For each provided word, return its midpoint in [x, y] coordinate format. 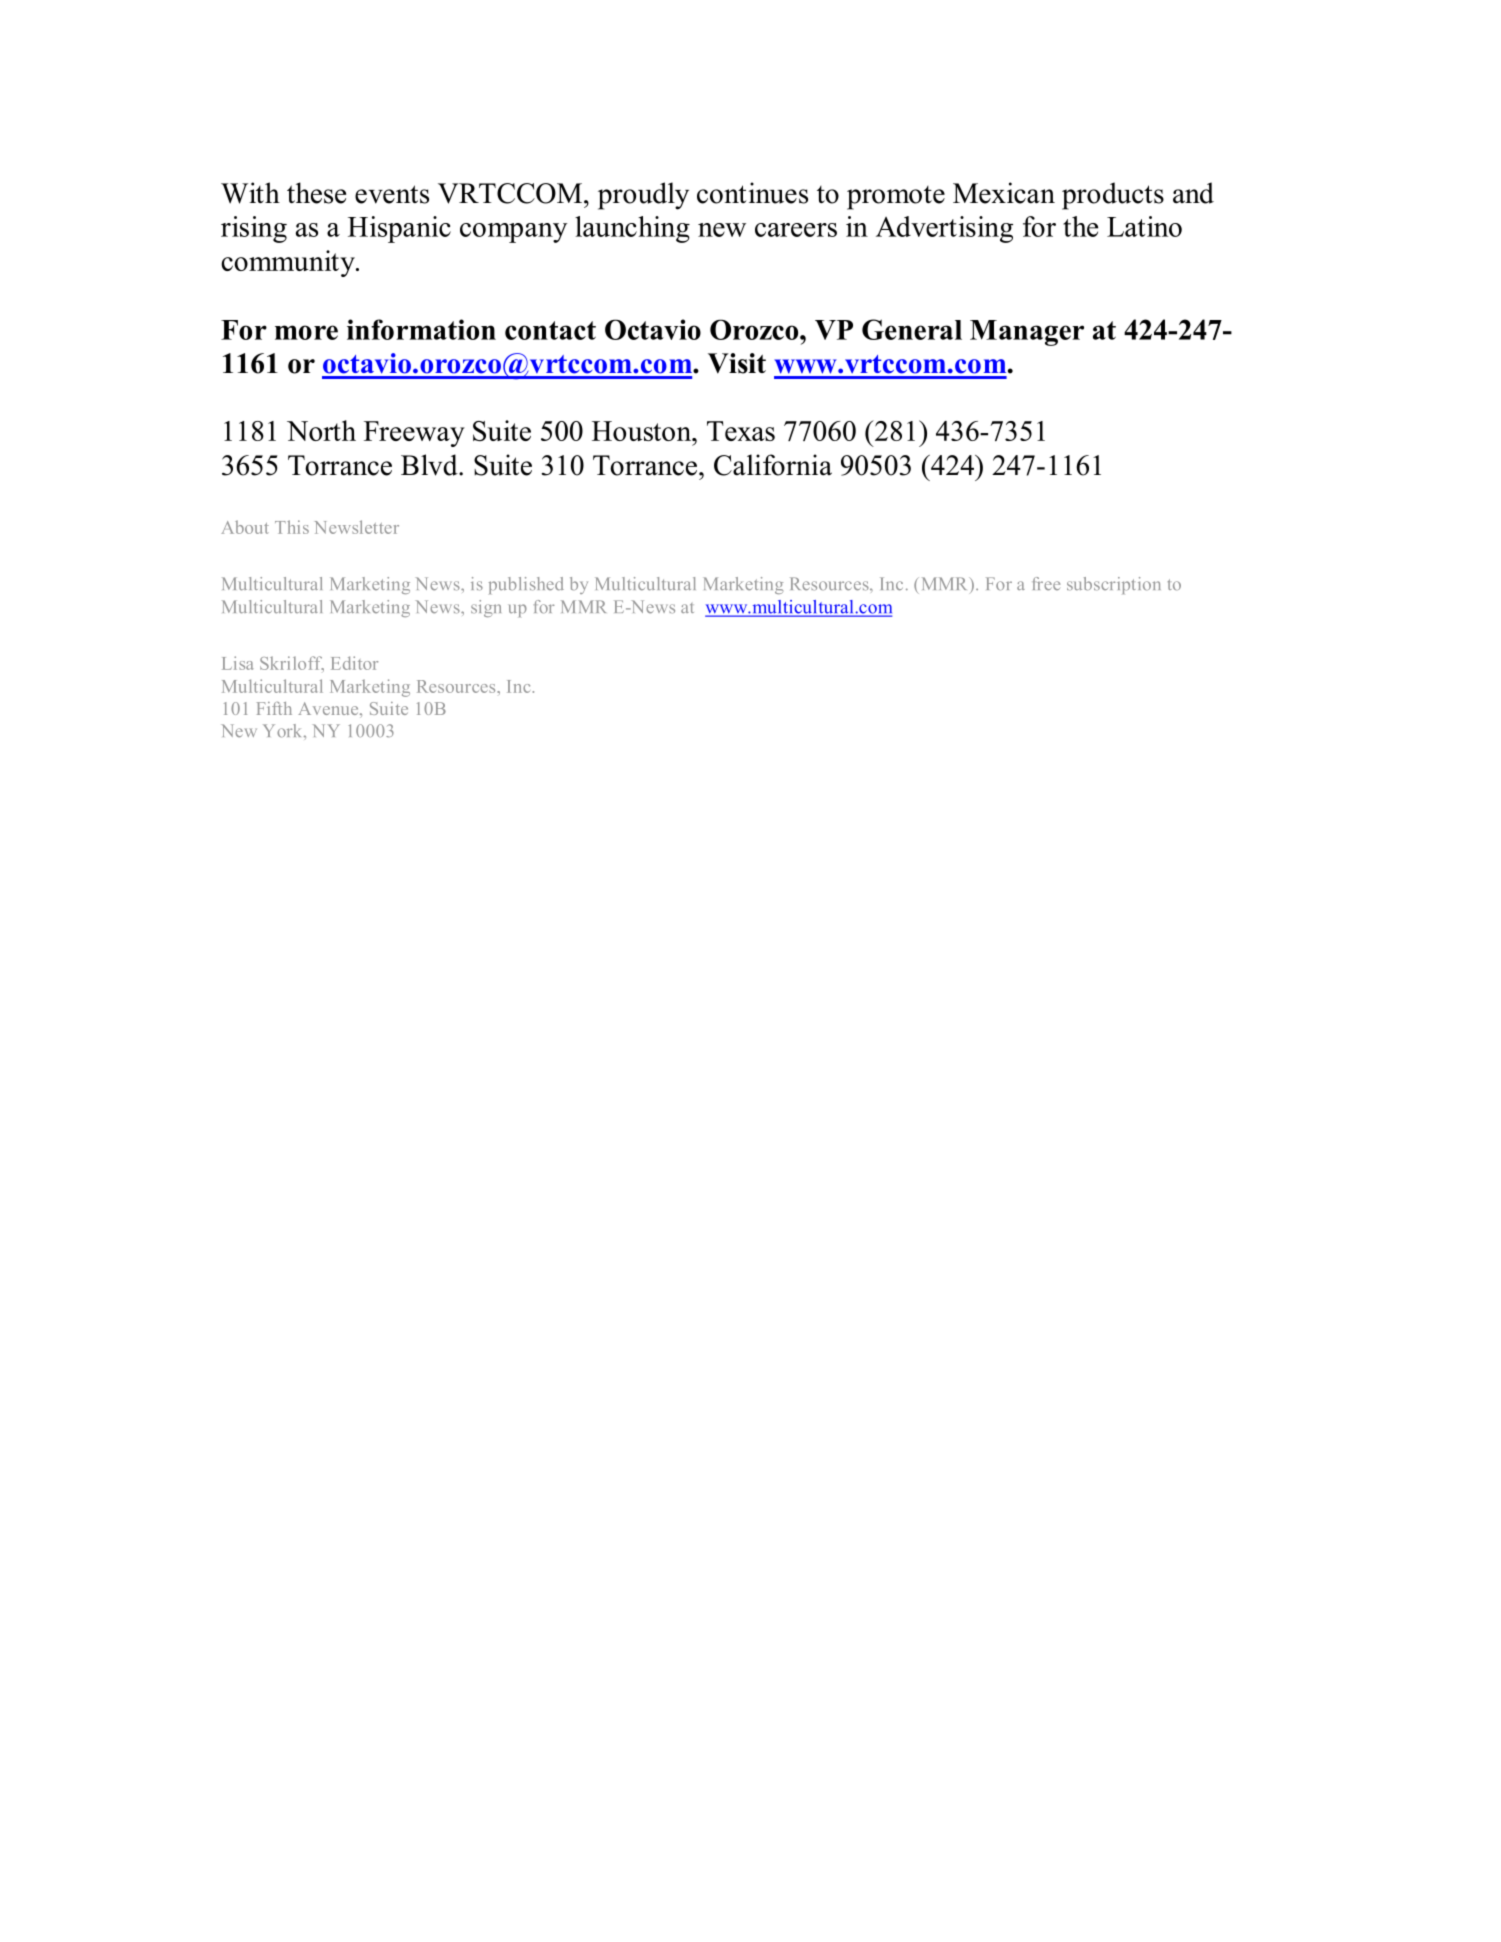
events [392, 194]
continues [752, 193]
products [1113, 196]
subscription [1114, 585]
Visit [737, 363]
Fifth [274, 708]
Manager [1027, 333]
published [526, 585]
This [292, 527]
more [306, 332]
